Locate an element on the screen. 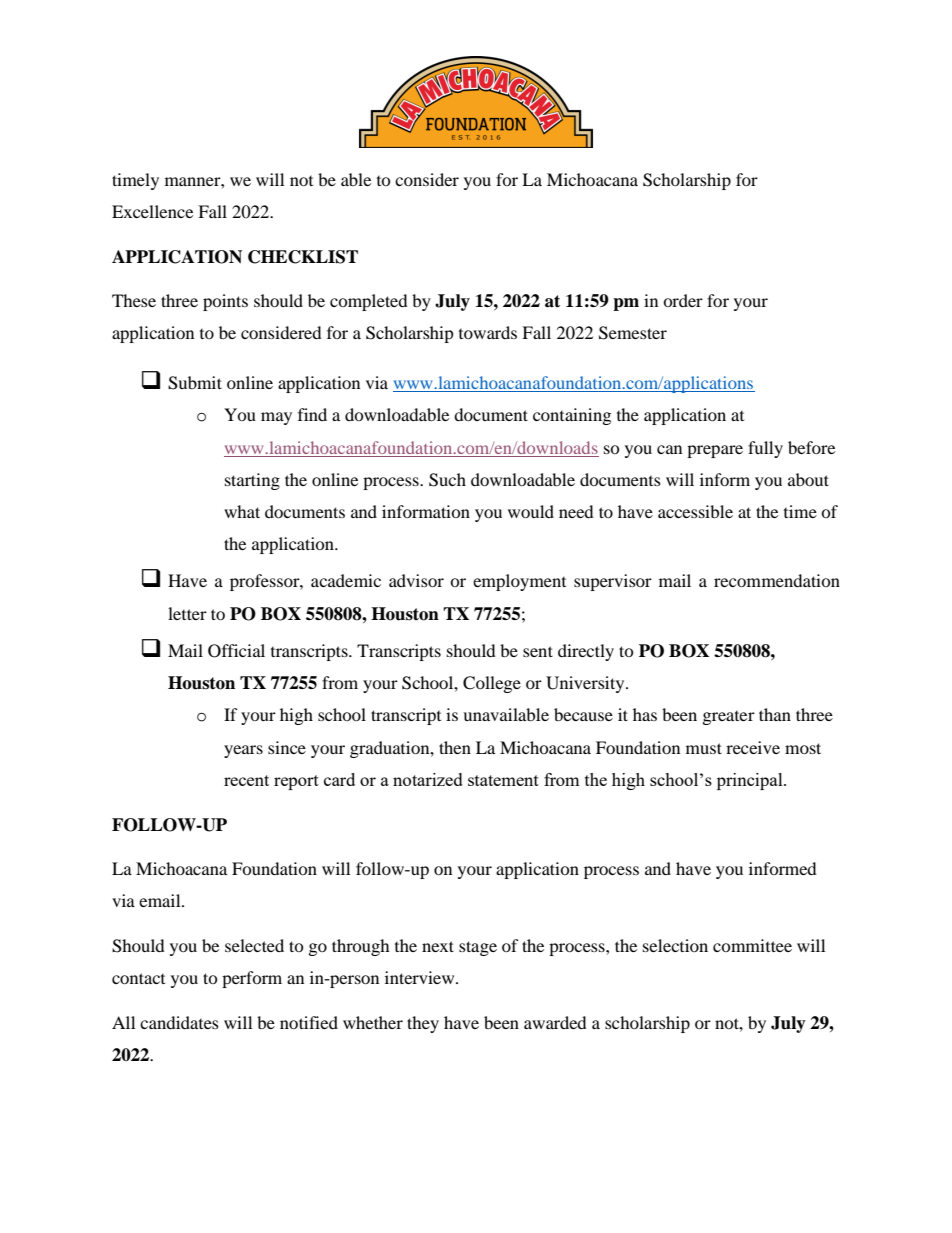 Image resolution: width=952 pixels, height=1233 pixels. letter is located at coordinates (187, 613).
